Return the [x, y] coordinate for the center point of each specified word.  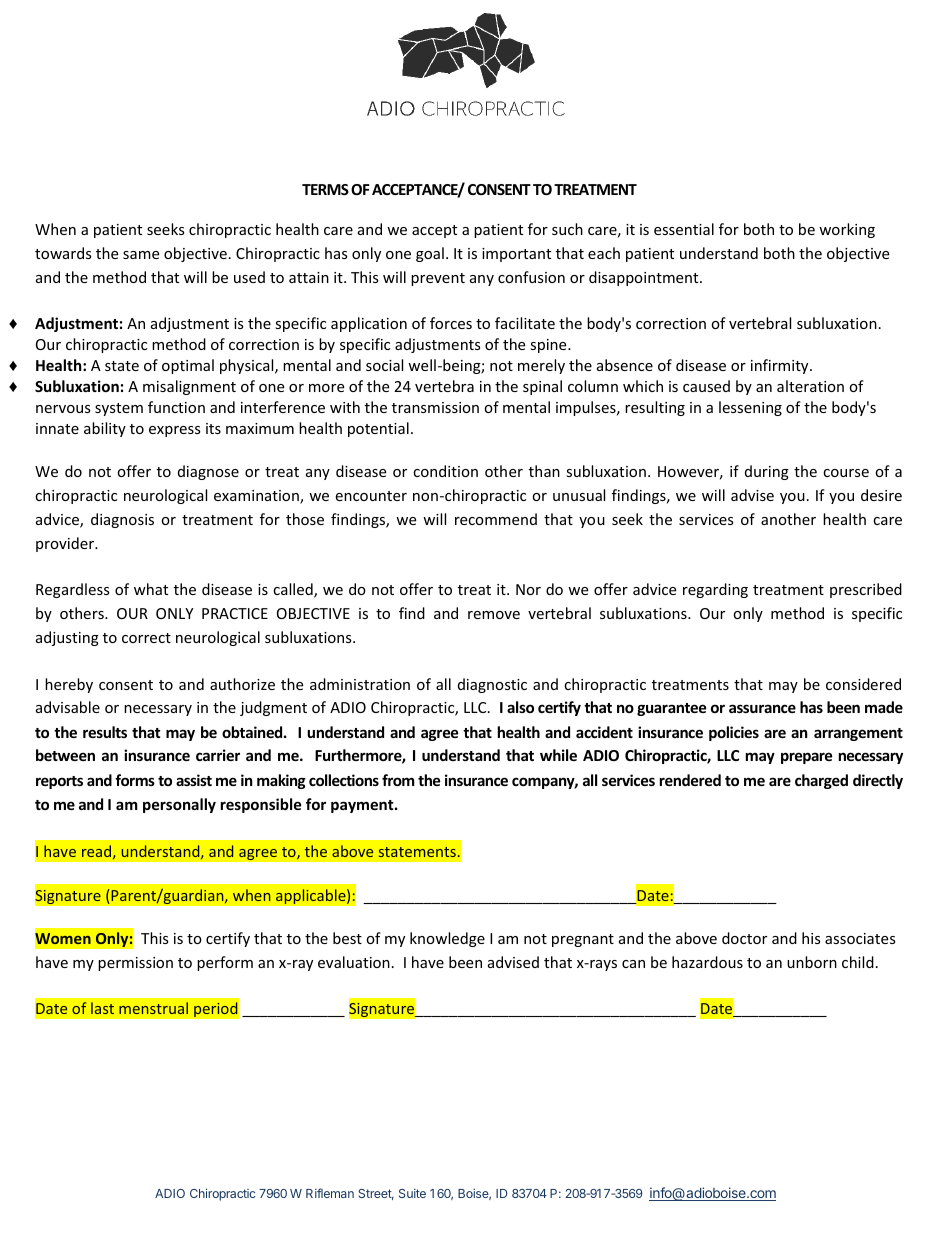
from [398, 780]
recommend [496, 519]
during [767, 472]
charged [821, 781]
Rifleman [330, 1193]
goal [430, 254]
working [847, 230]
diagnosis [122, 520]
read [98, 852]
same [141, 255]
